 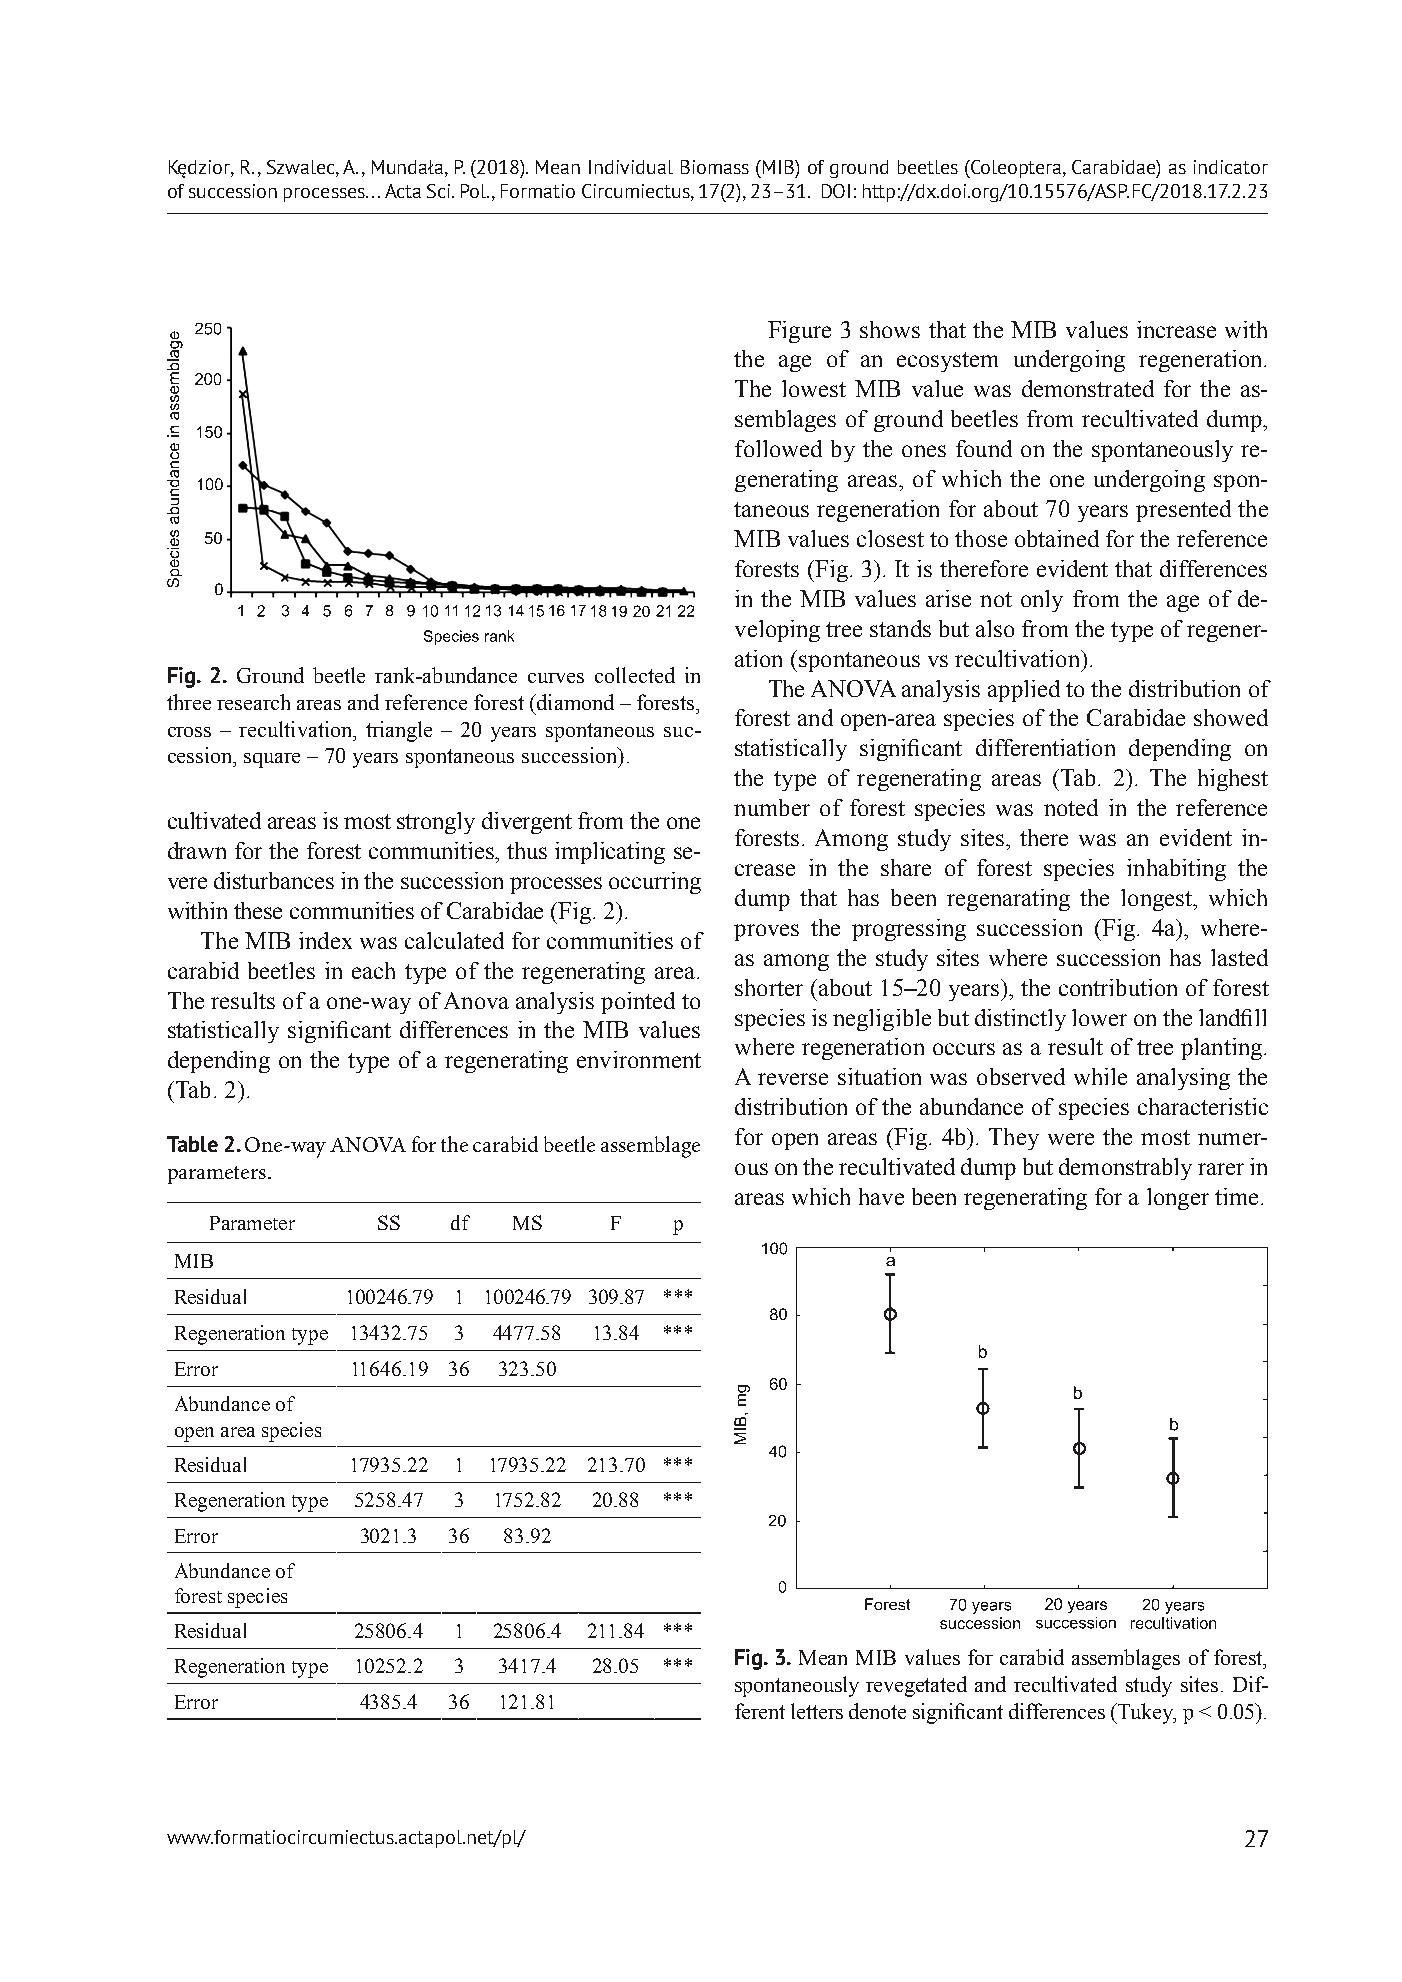 What do you see at coordinates (1178, 1199) in the document?
I see `longer` at bounding box center [1178, 1199].
